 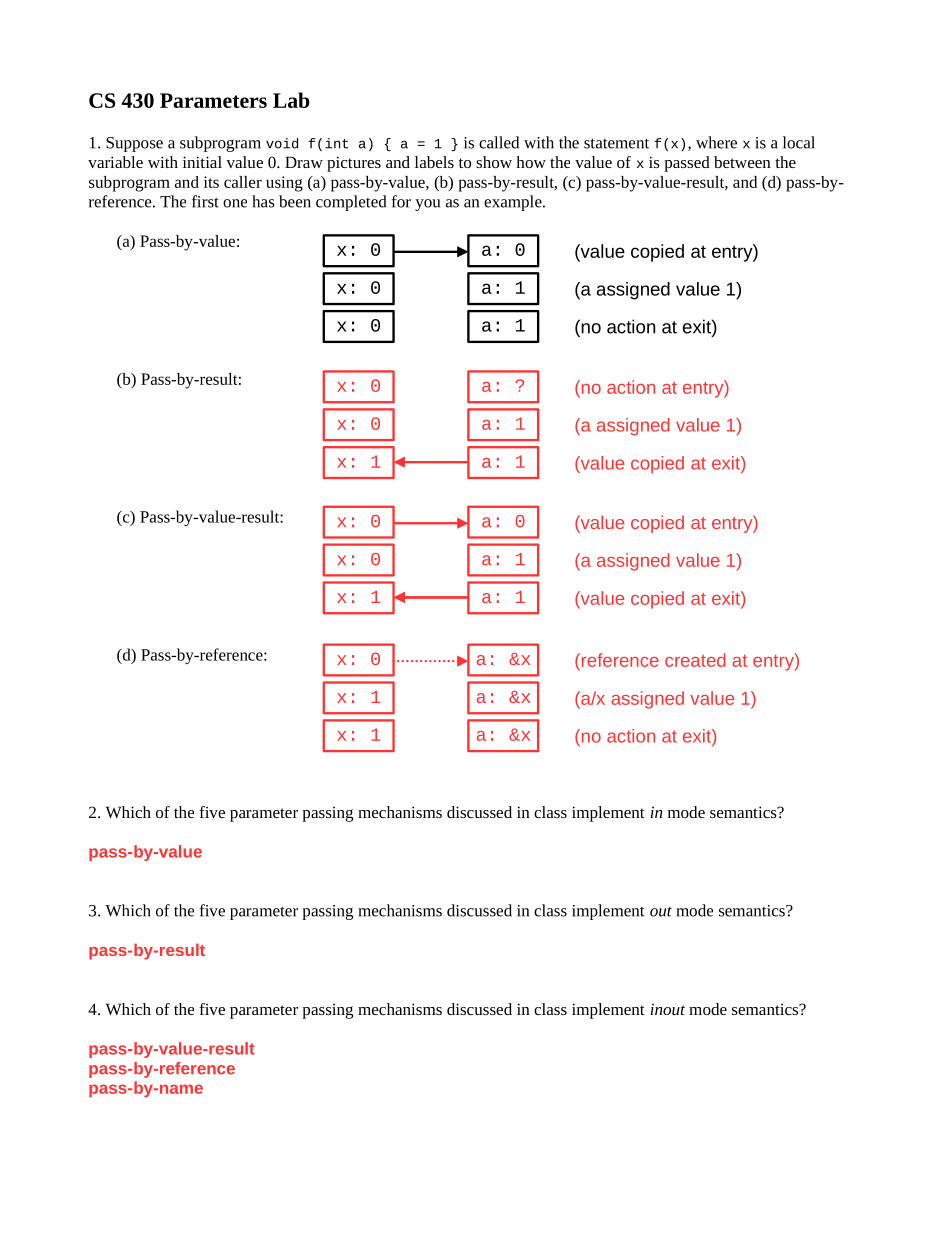 I want to click on inout, so click(x=667, y=1009).
